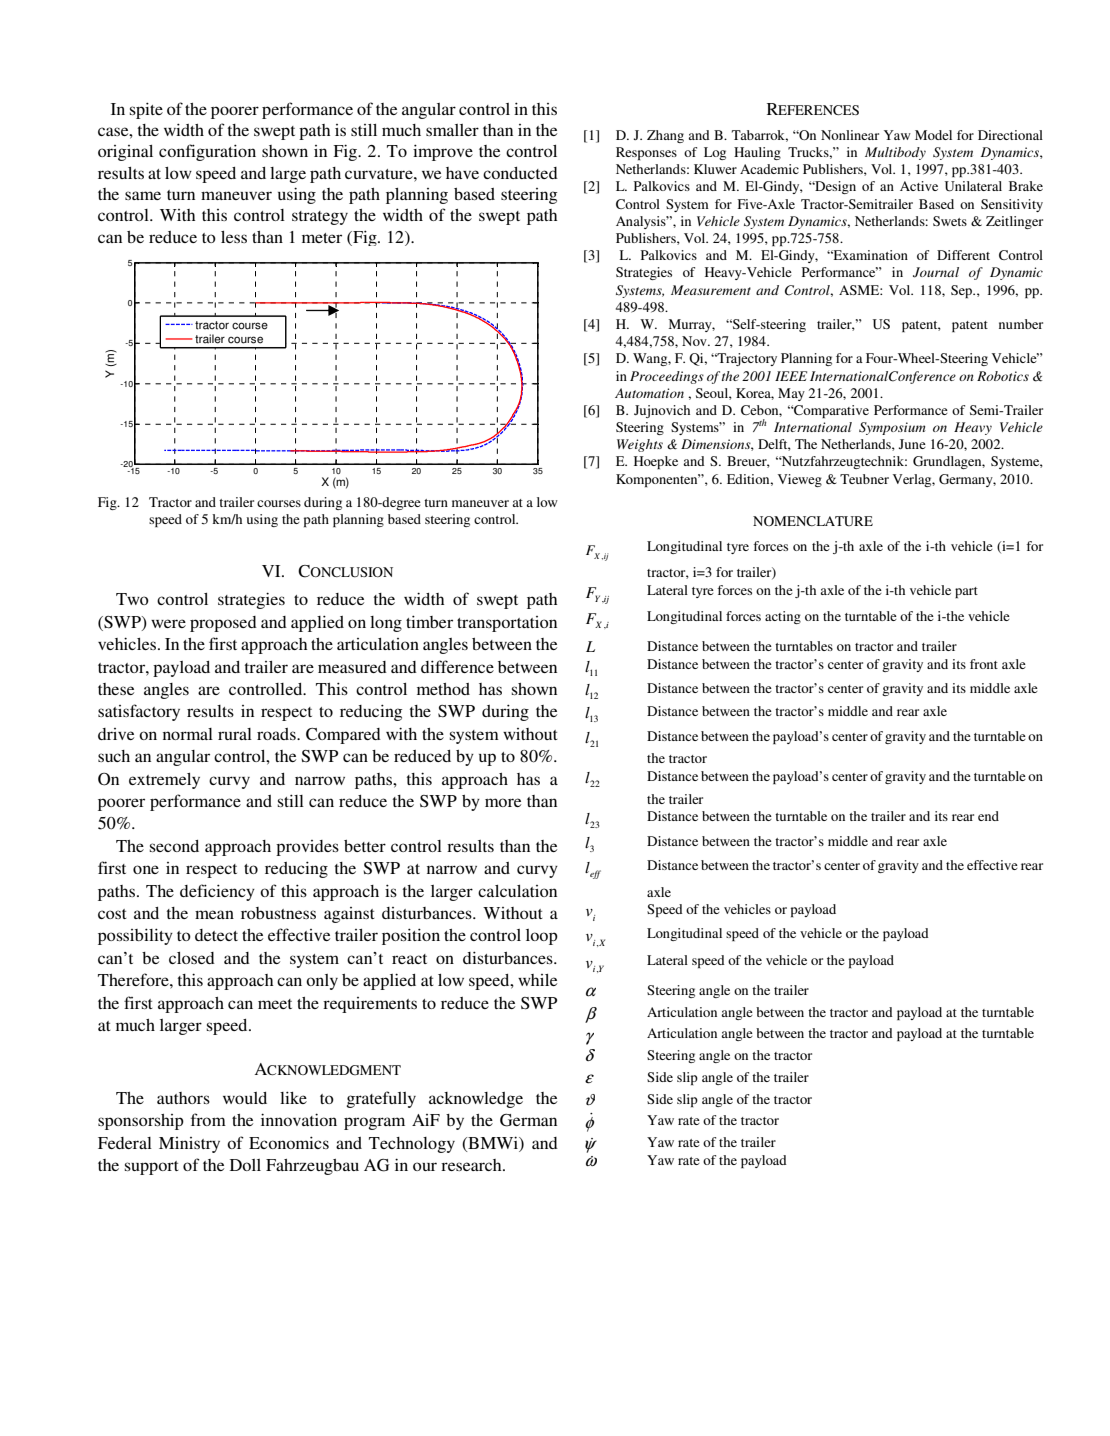 This image has width=1110, height=1436. What do you see at coordinates (912, 444) in the image?
I see `June` at bounding box center [912, 444].
